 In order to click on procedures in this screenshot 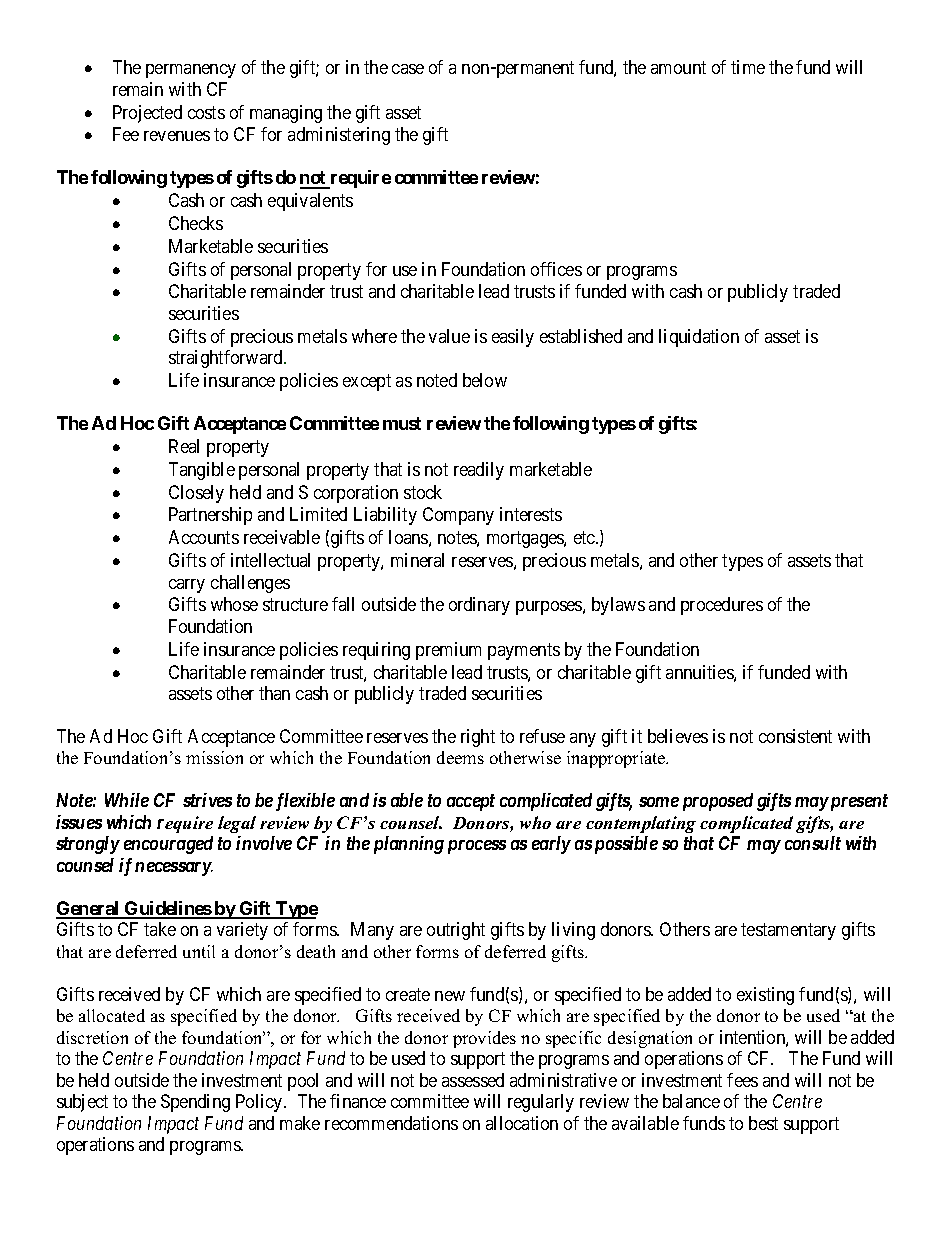, I will do `click(722, 606)`.
